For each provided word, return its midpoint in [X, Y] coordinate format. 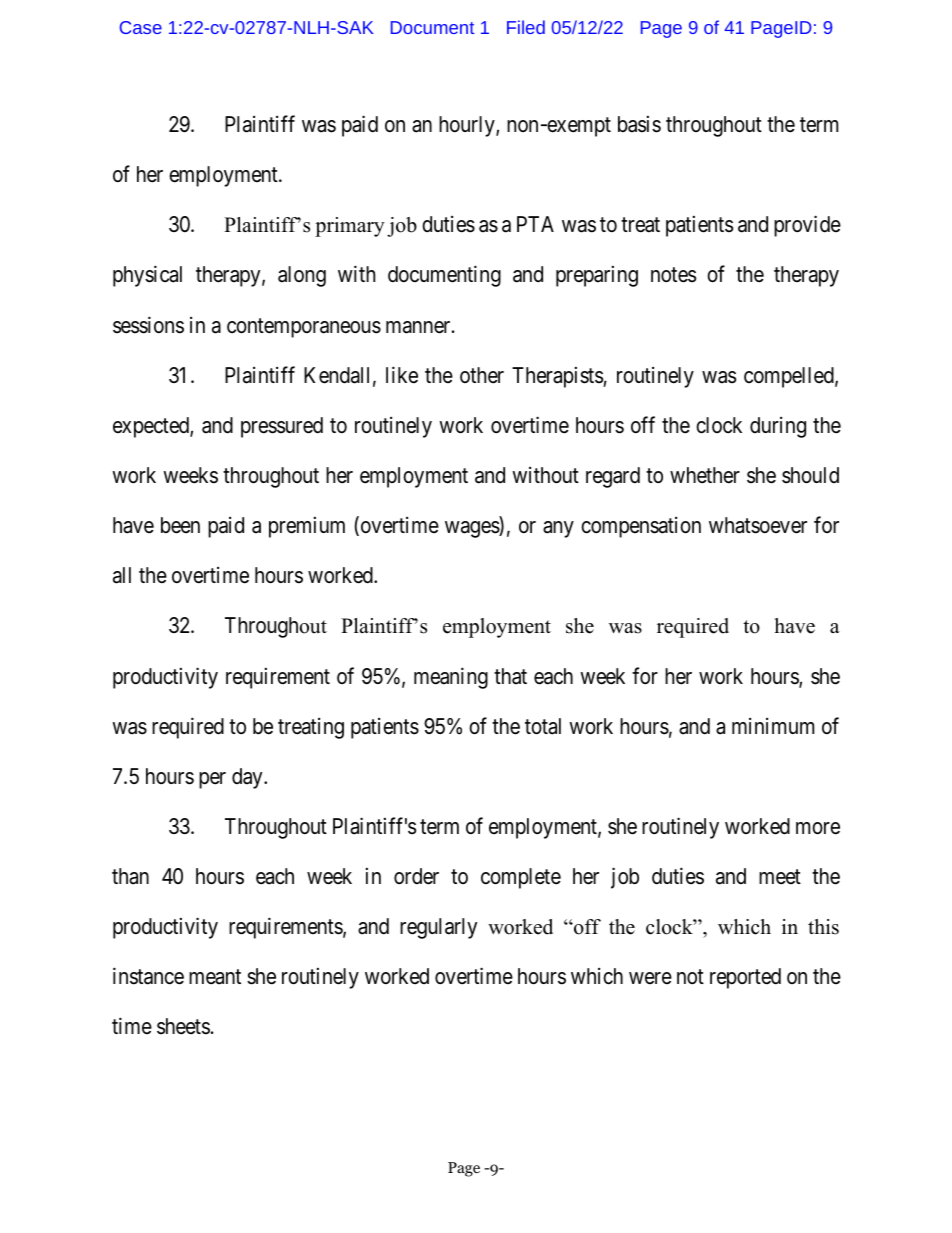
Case [141, 27]
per [212, 780]
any [558, 529]
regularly [438, 928]
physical [147, 276]
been [180, 525]
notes [673, 275]
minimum [773, 726]
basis [639, 124]
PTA [535, 224]
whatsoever [758, 525]
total [543, 726]
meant [215, 977]
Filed [526, 27]
